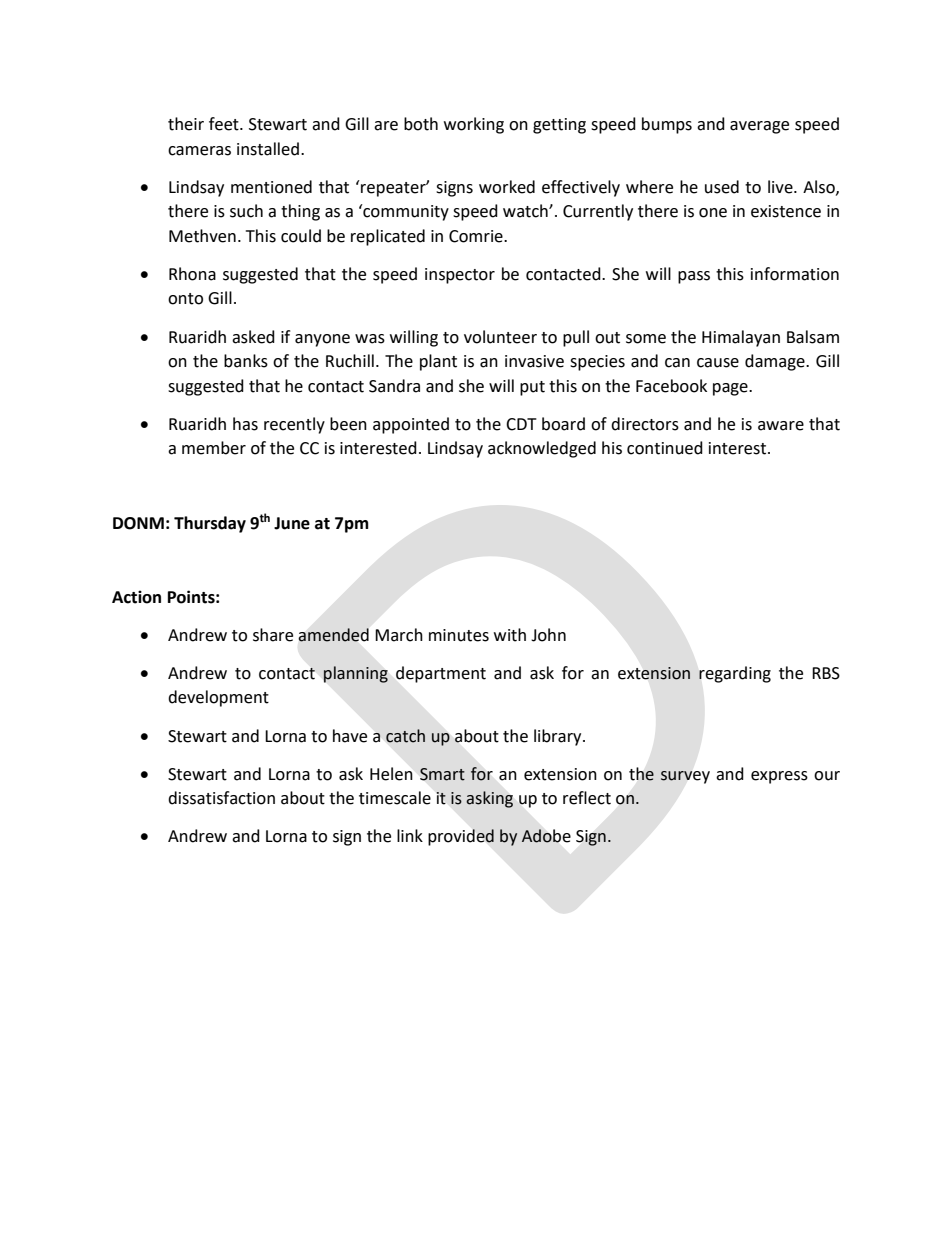 Image resolution: width=952 pixels, height=1233 pixels. Describe the element at coordinates (269, 149) in the page. I see `installed` at that location.
